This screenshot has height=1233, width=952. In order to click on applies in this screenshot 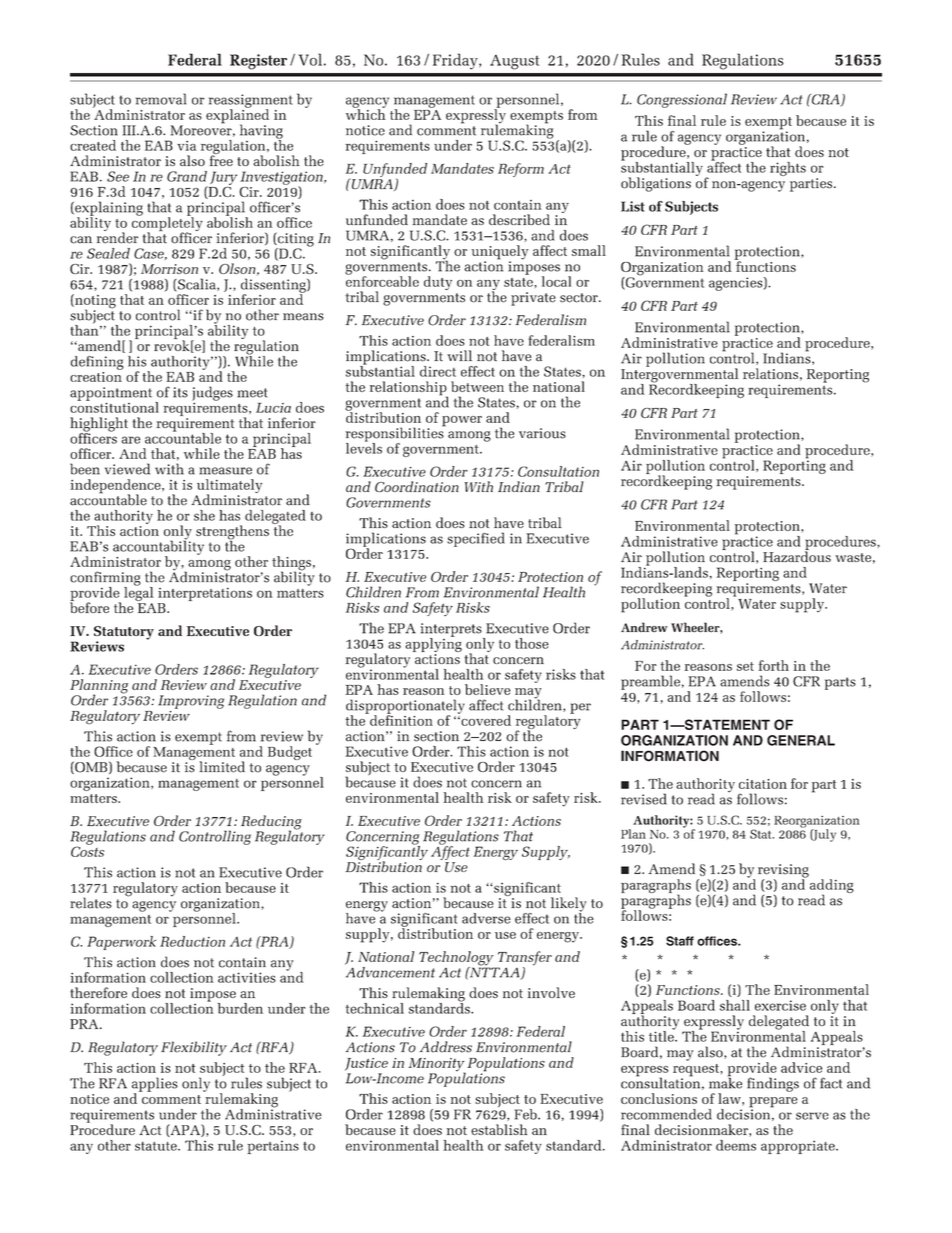, I will do `click(155, 1085)`.
